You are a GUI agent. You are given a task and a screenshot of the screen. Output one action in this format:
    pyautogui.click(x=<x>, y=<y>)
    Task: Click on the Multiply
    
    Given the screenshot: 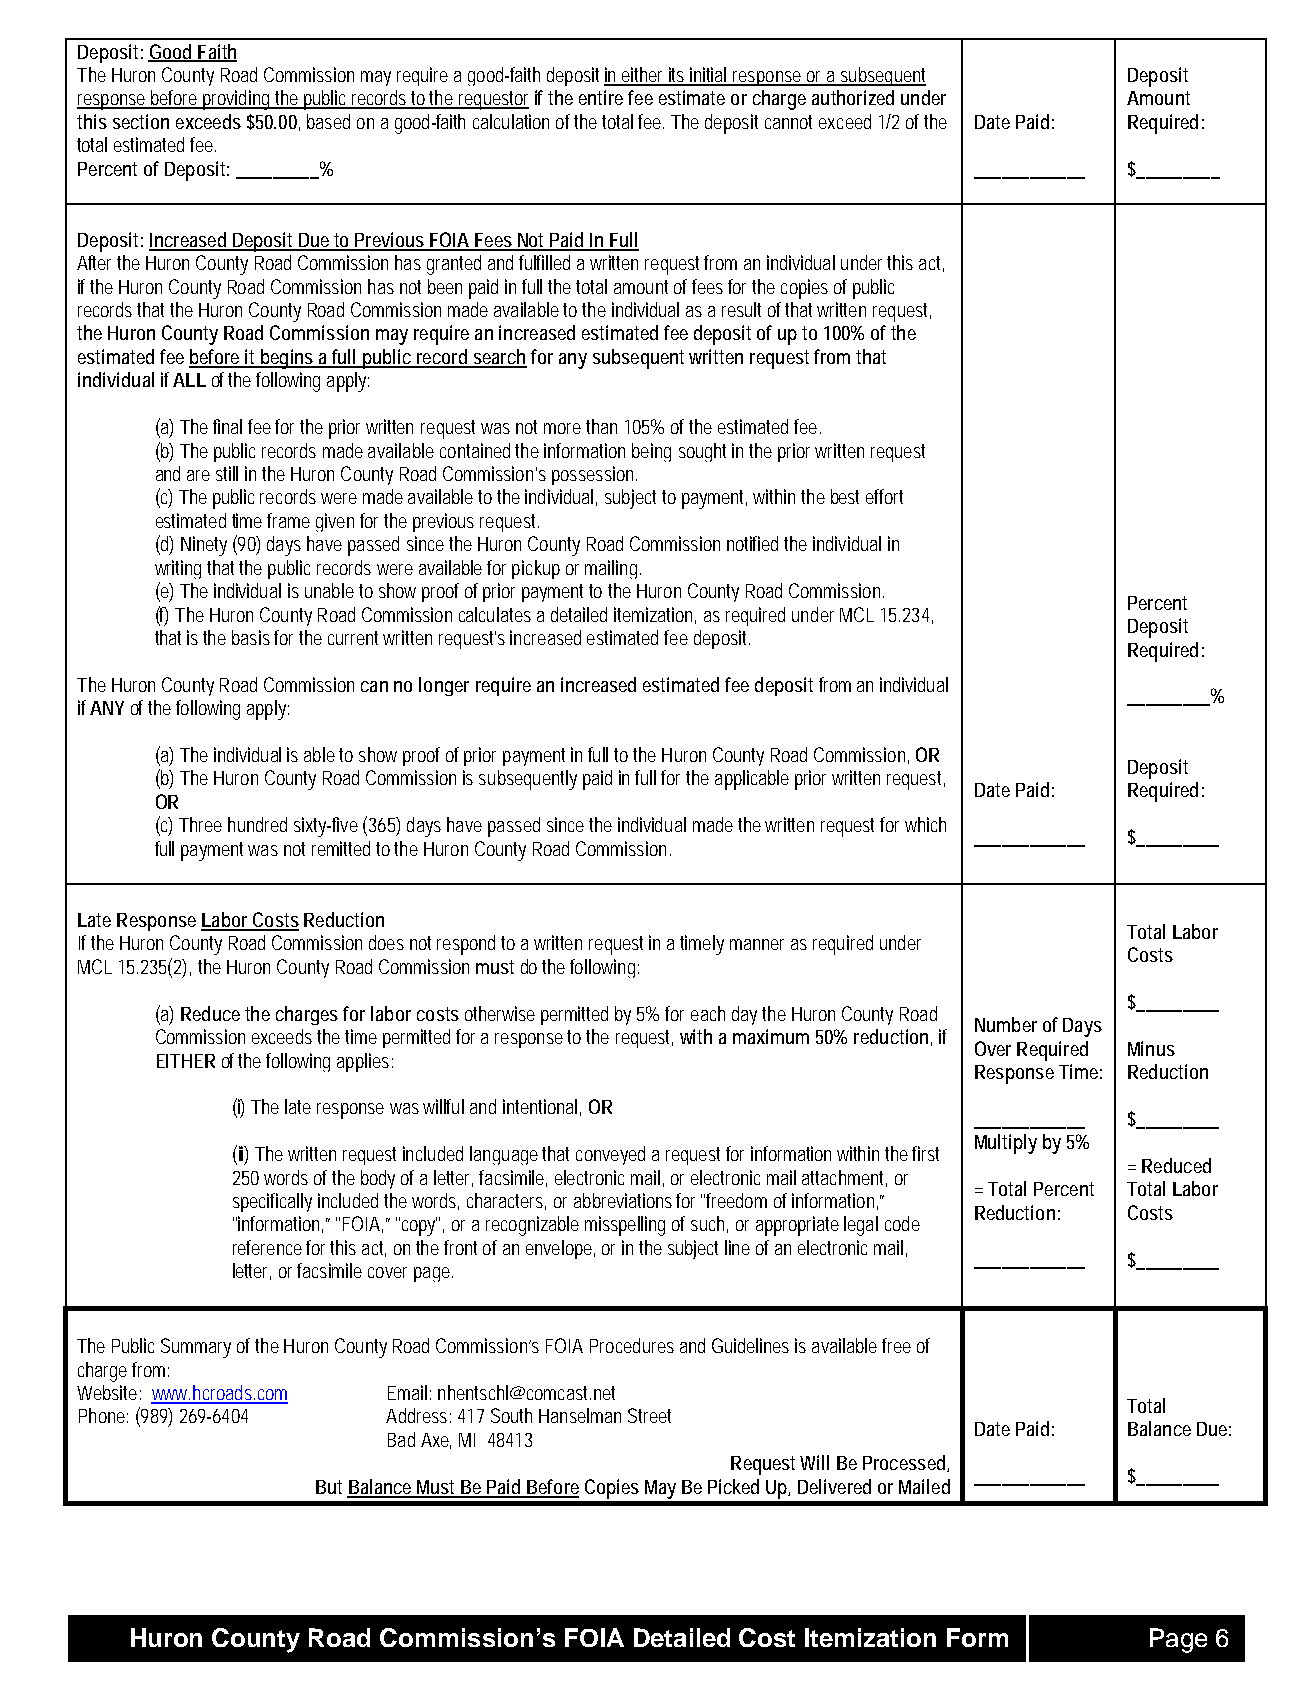 What is the action you would take?
    pyautogui.click(x=1006, y=1144)
